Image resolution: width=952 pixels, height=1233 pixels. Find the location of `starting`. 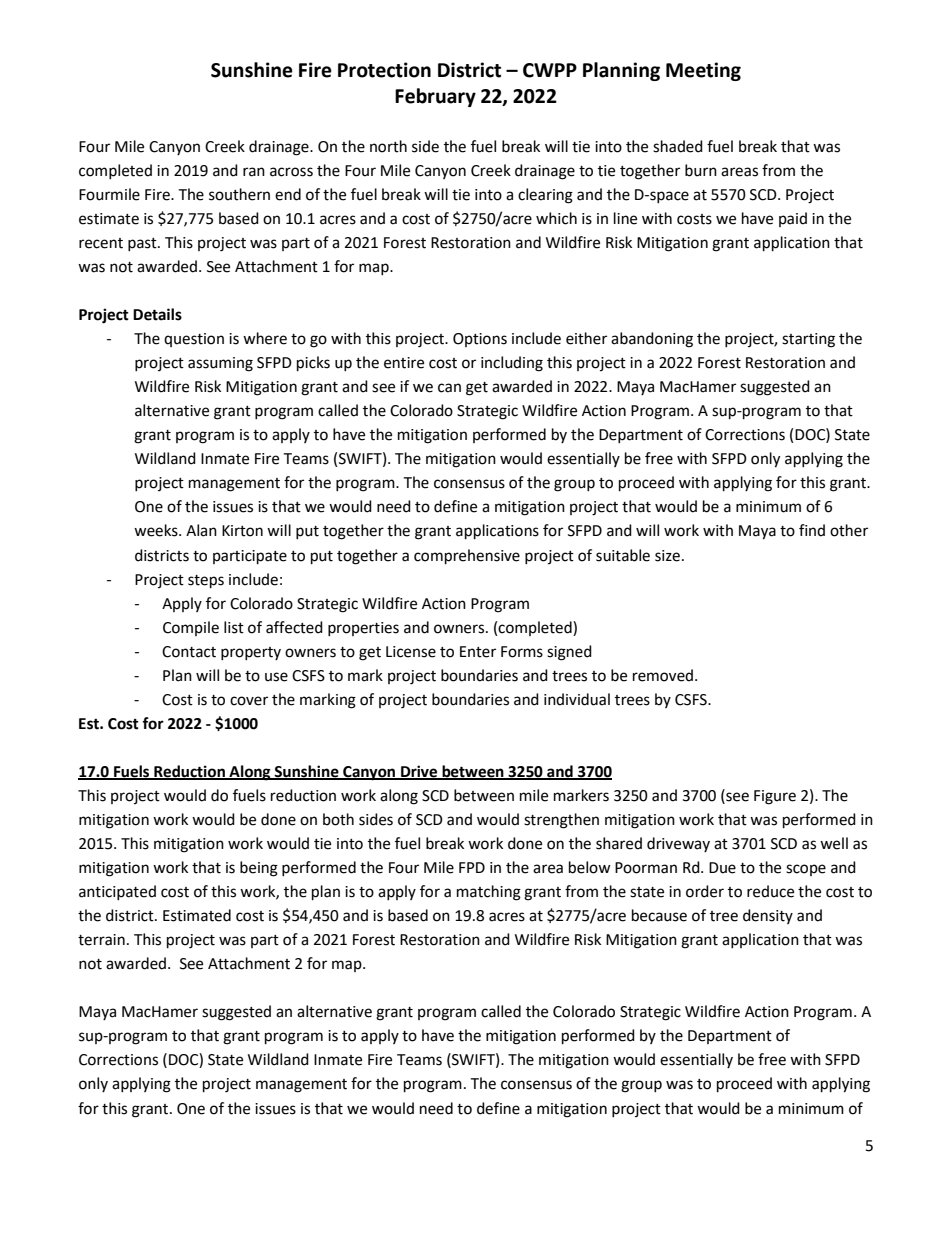

starting is located at coordinates (808, 340).
